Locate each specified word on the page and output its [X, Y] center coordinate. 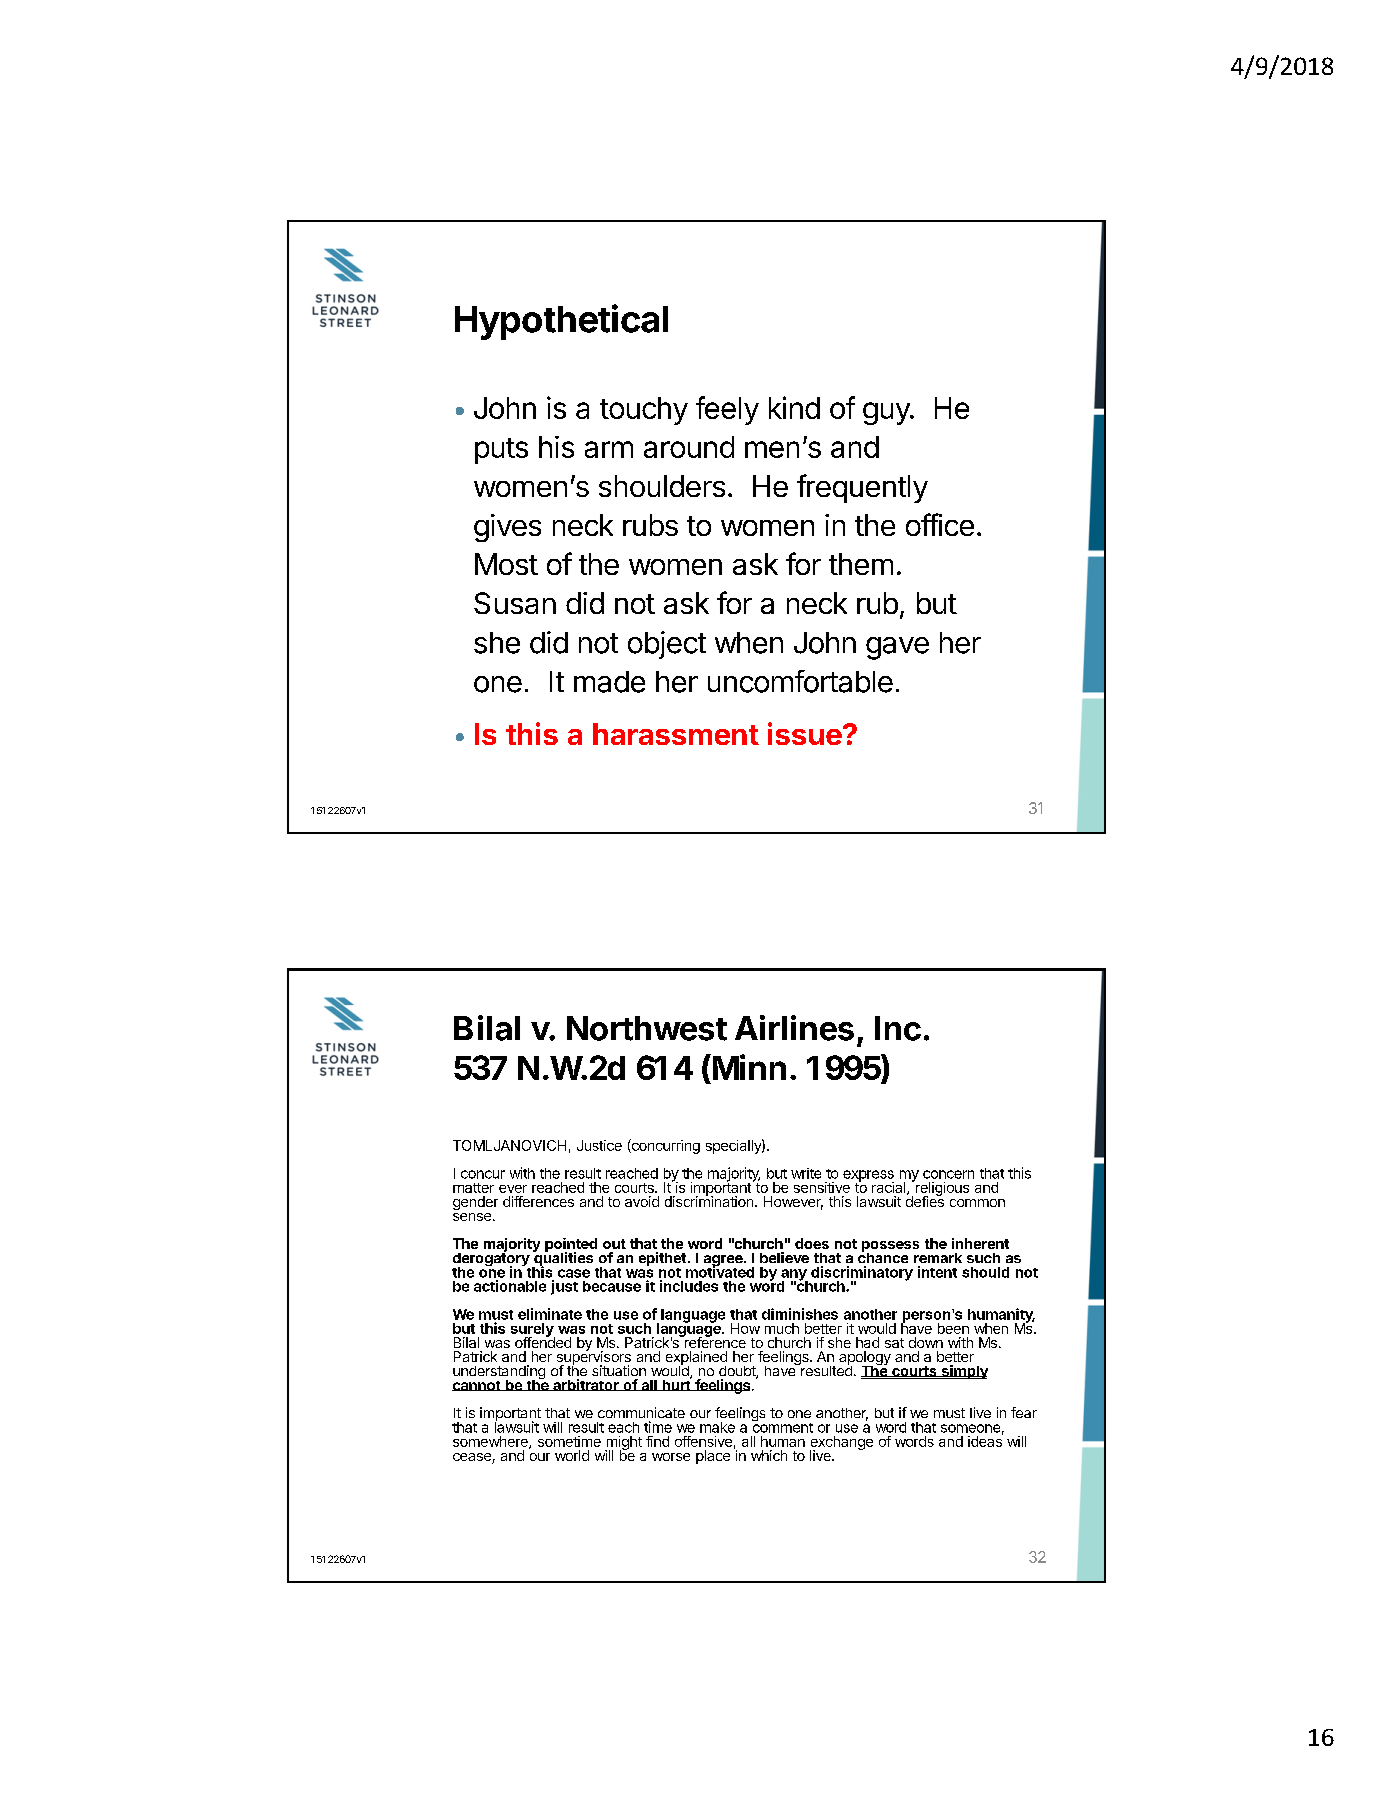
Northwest [647, 1028]
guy [887, 413]
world [572, 1455]
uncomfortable [800, 681]
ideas [985, 1440]
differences [538, 1201]
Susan [515, 603]
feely [727, 410]
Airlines [794, 1028]
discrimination [709, 1200]
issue [805, 733]
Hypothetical [561, 322]
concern [948, 1174]
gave [897, 648]
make [717, 1427]
